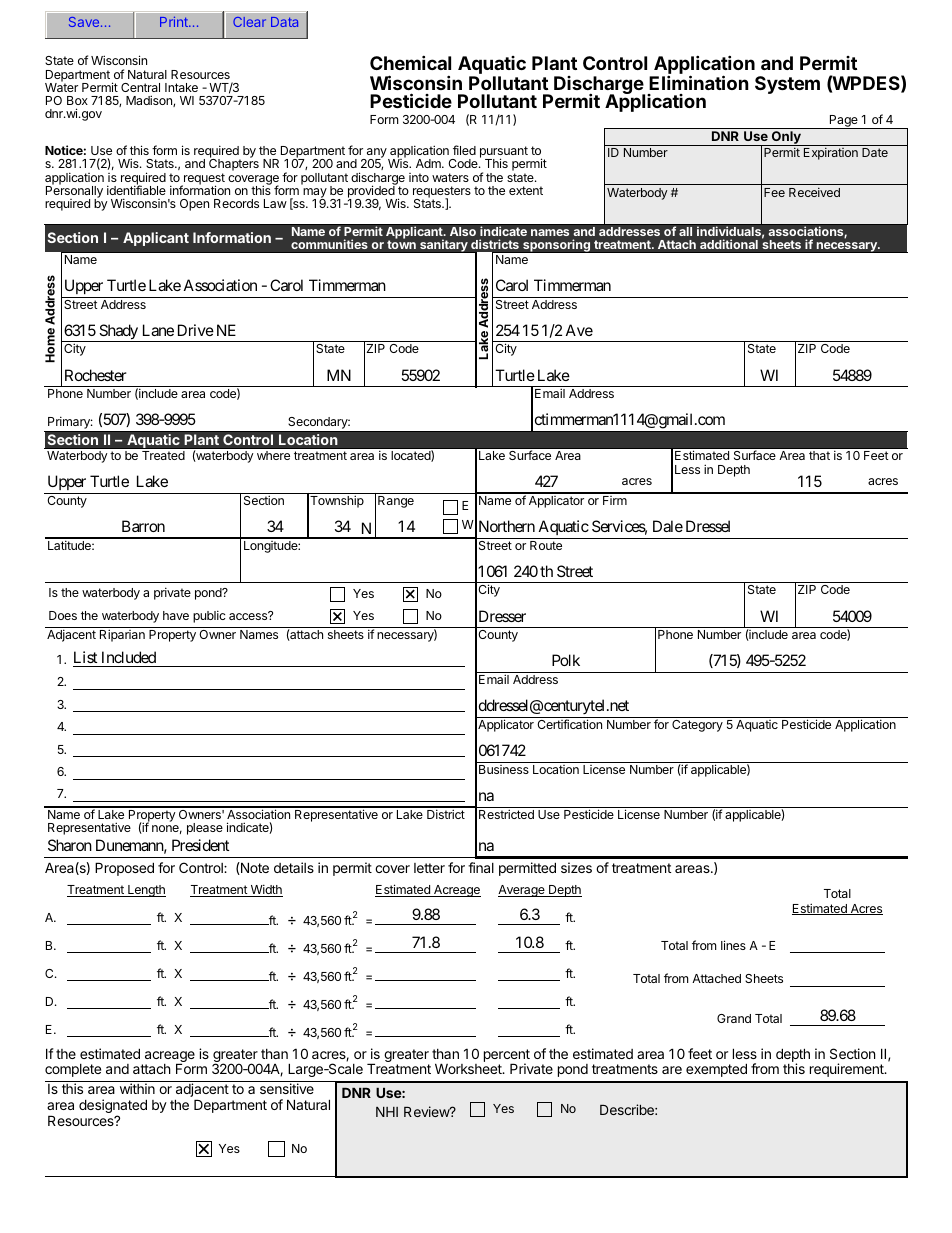 This screenshot has width=952, height=1233. Describe the element at coordinates (787, 85) in the screenshot. I see `System` at that location.
